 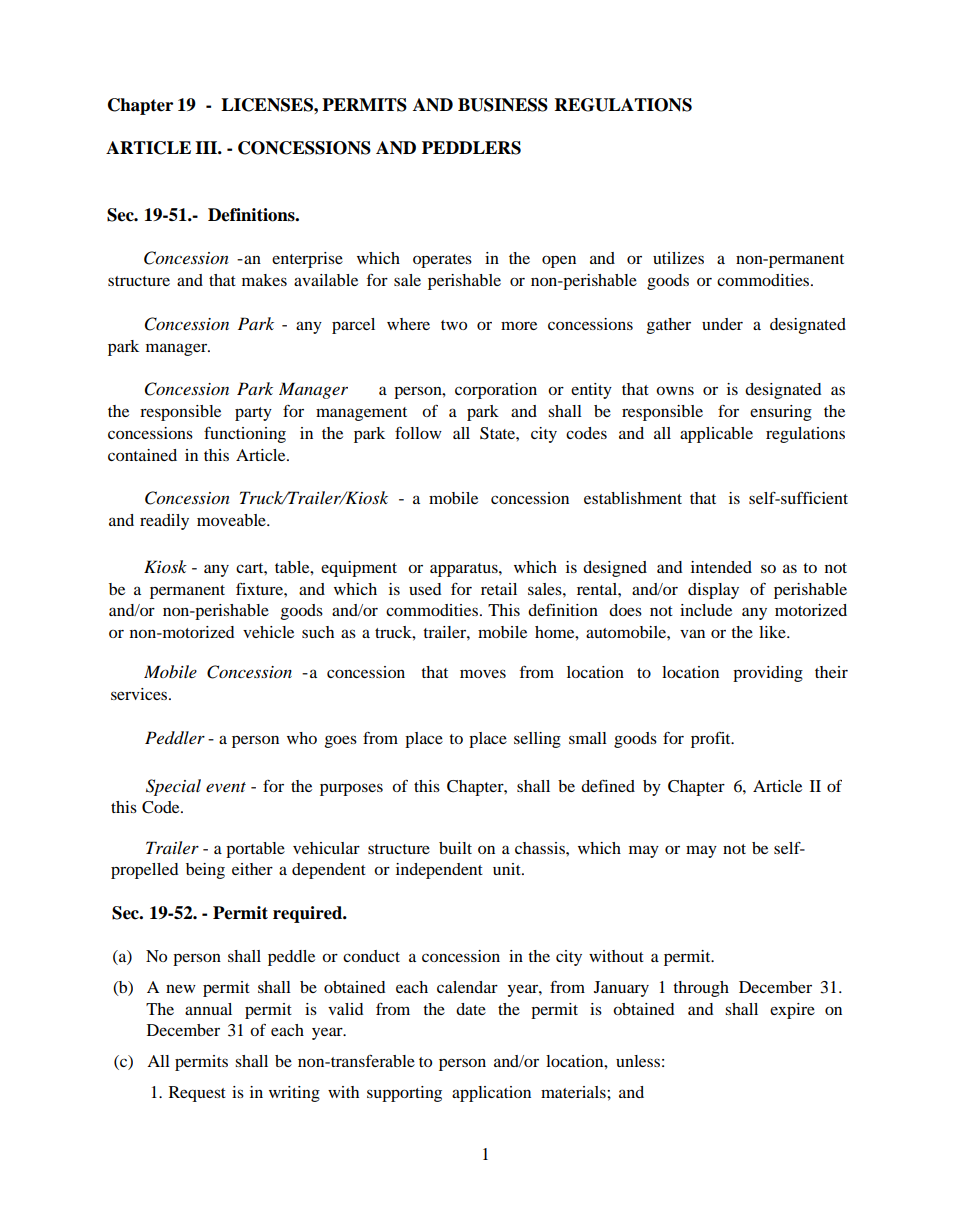 I want to click on vehicle, so click(x=268, y=632).
